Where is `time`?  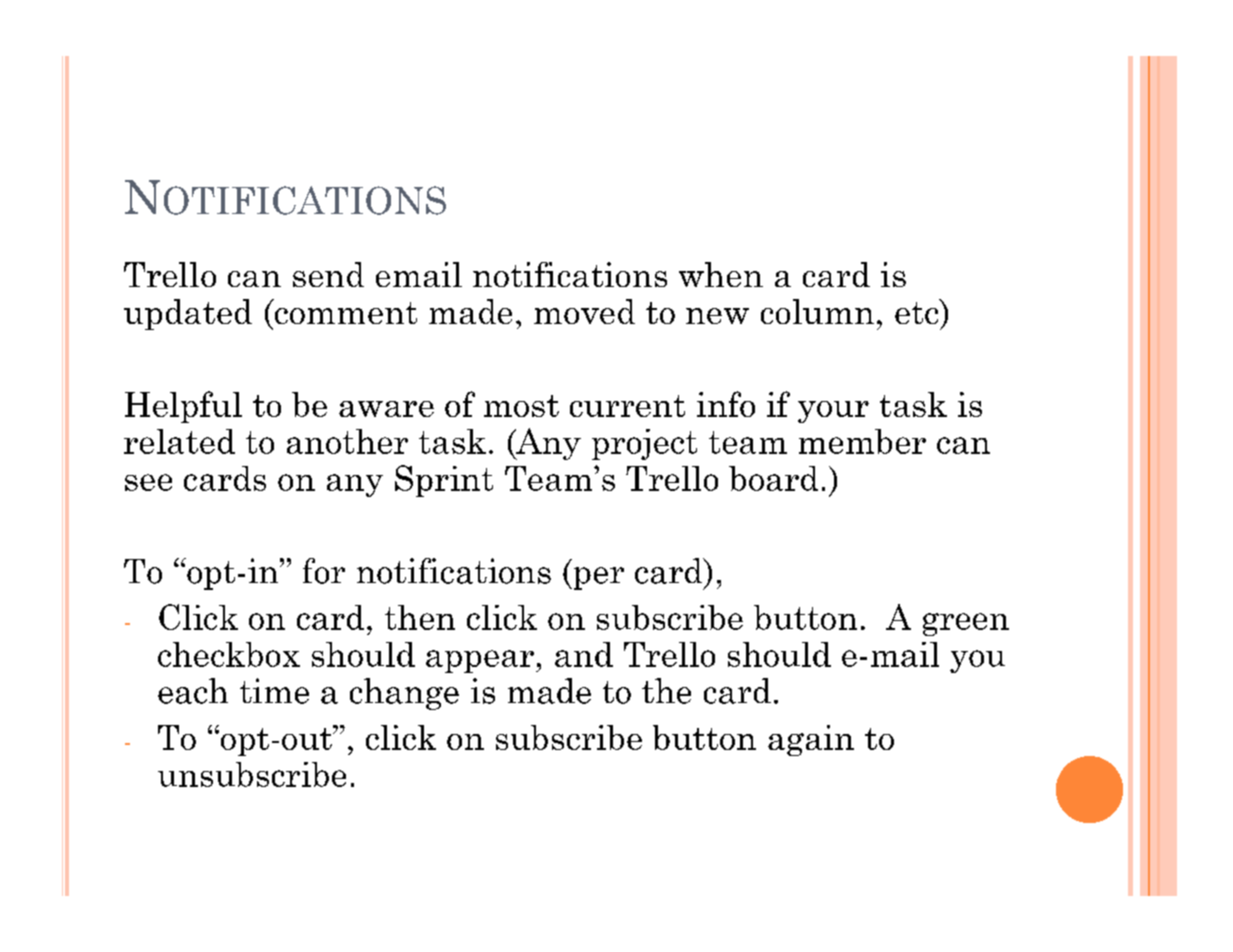
time is located at coordinates (274, 691).
